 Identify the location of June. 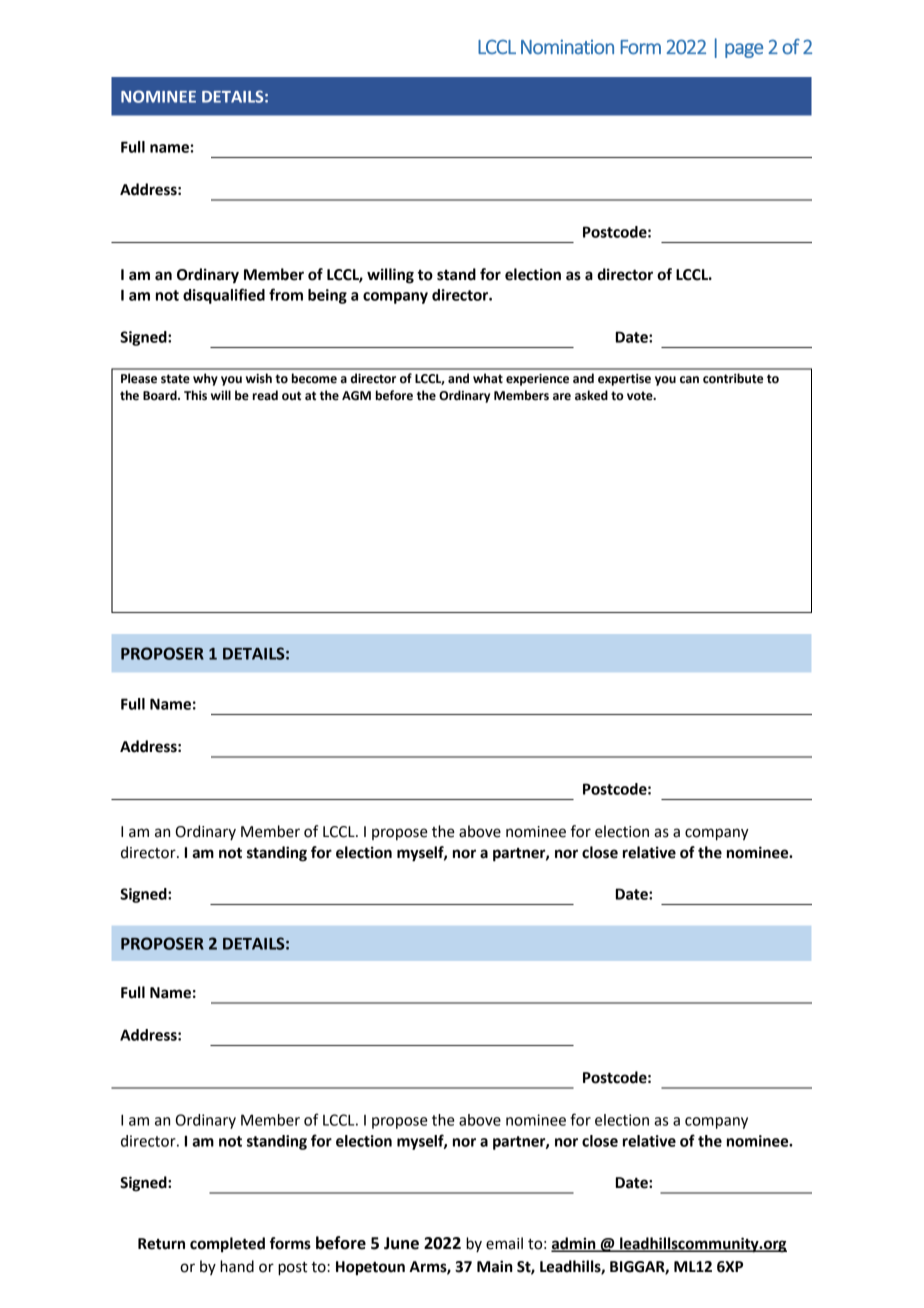
(401, 1243).
